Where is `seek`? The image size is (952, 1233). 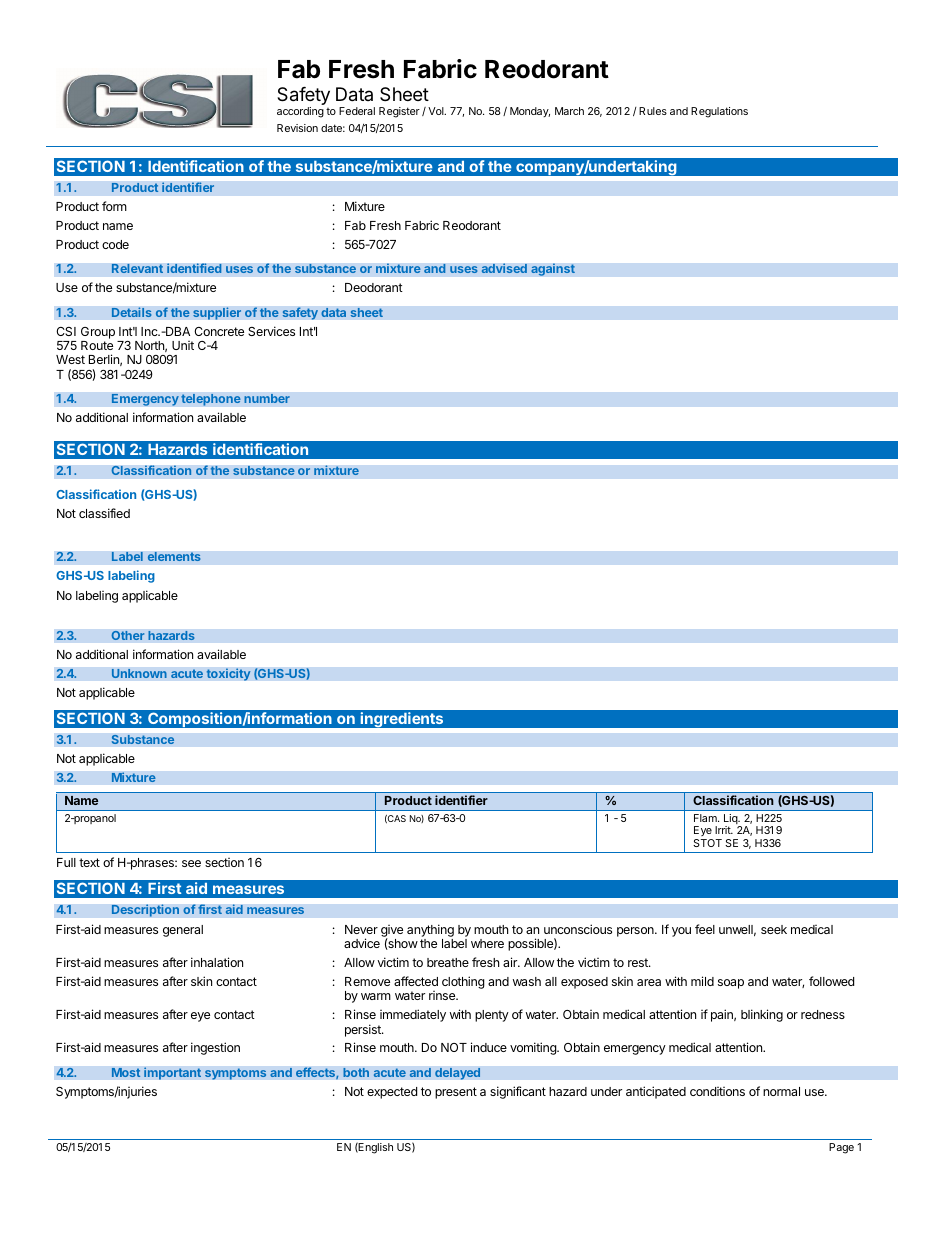
seek is located at coordinates (774, 929).
